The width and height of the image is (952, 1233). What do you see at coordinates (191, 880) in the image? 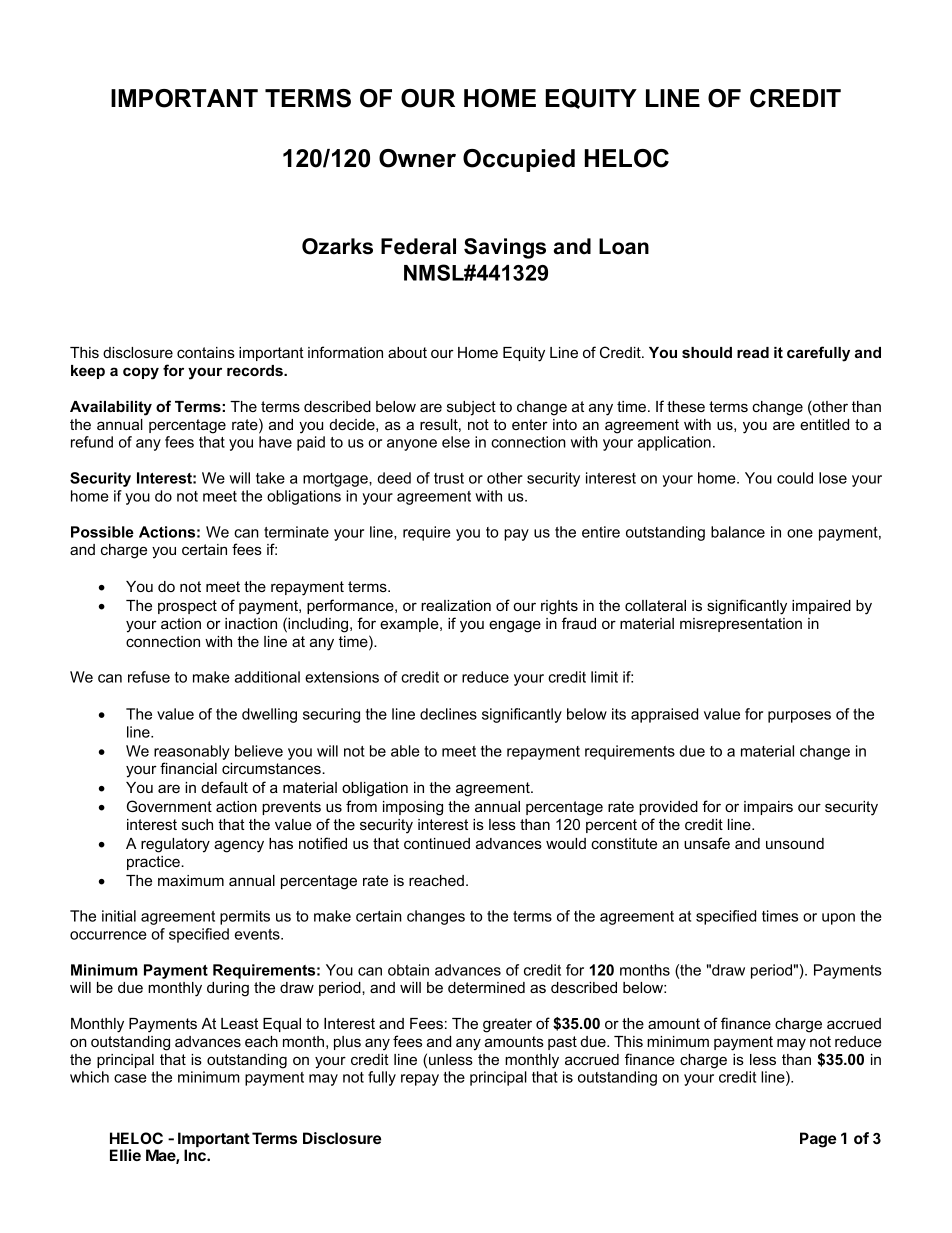
I see `maximum` at bounding box center [191, 880].
